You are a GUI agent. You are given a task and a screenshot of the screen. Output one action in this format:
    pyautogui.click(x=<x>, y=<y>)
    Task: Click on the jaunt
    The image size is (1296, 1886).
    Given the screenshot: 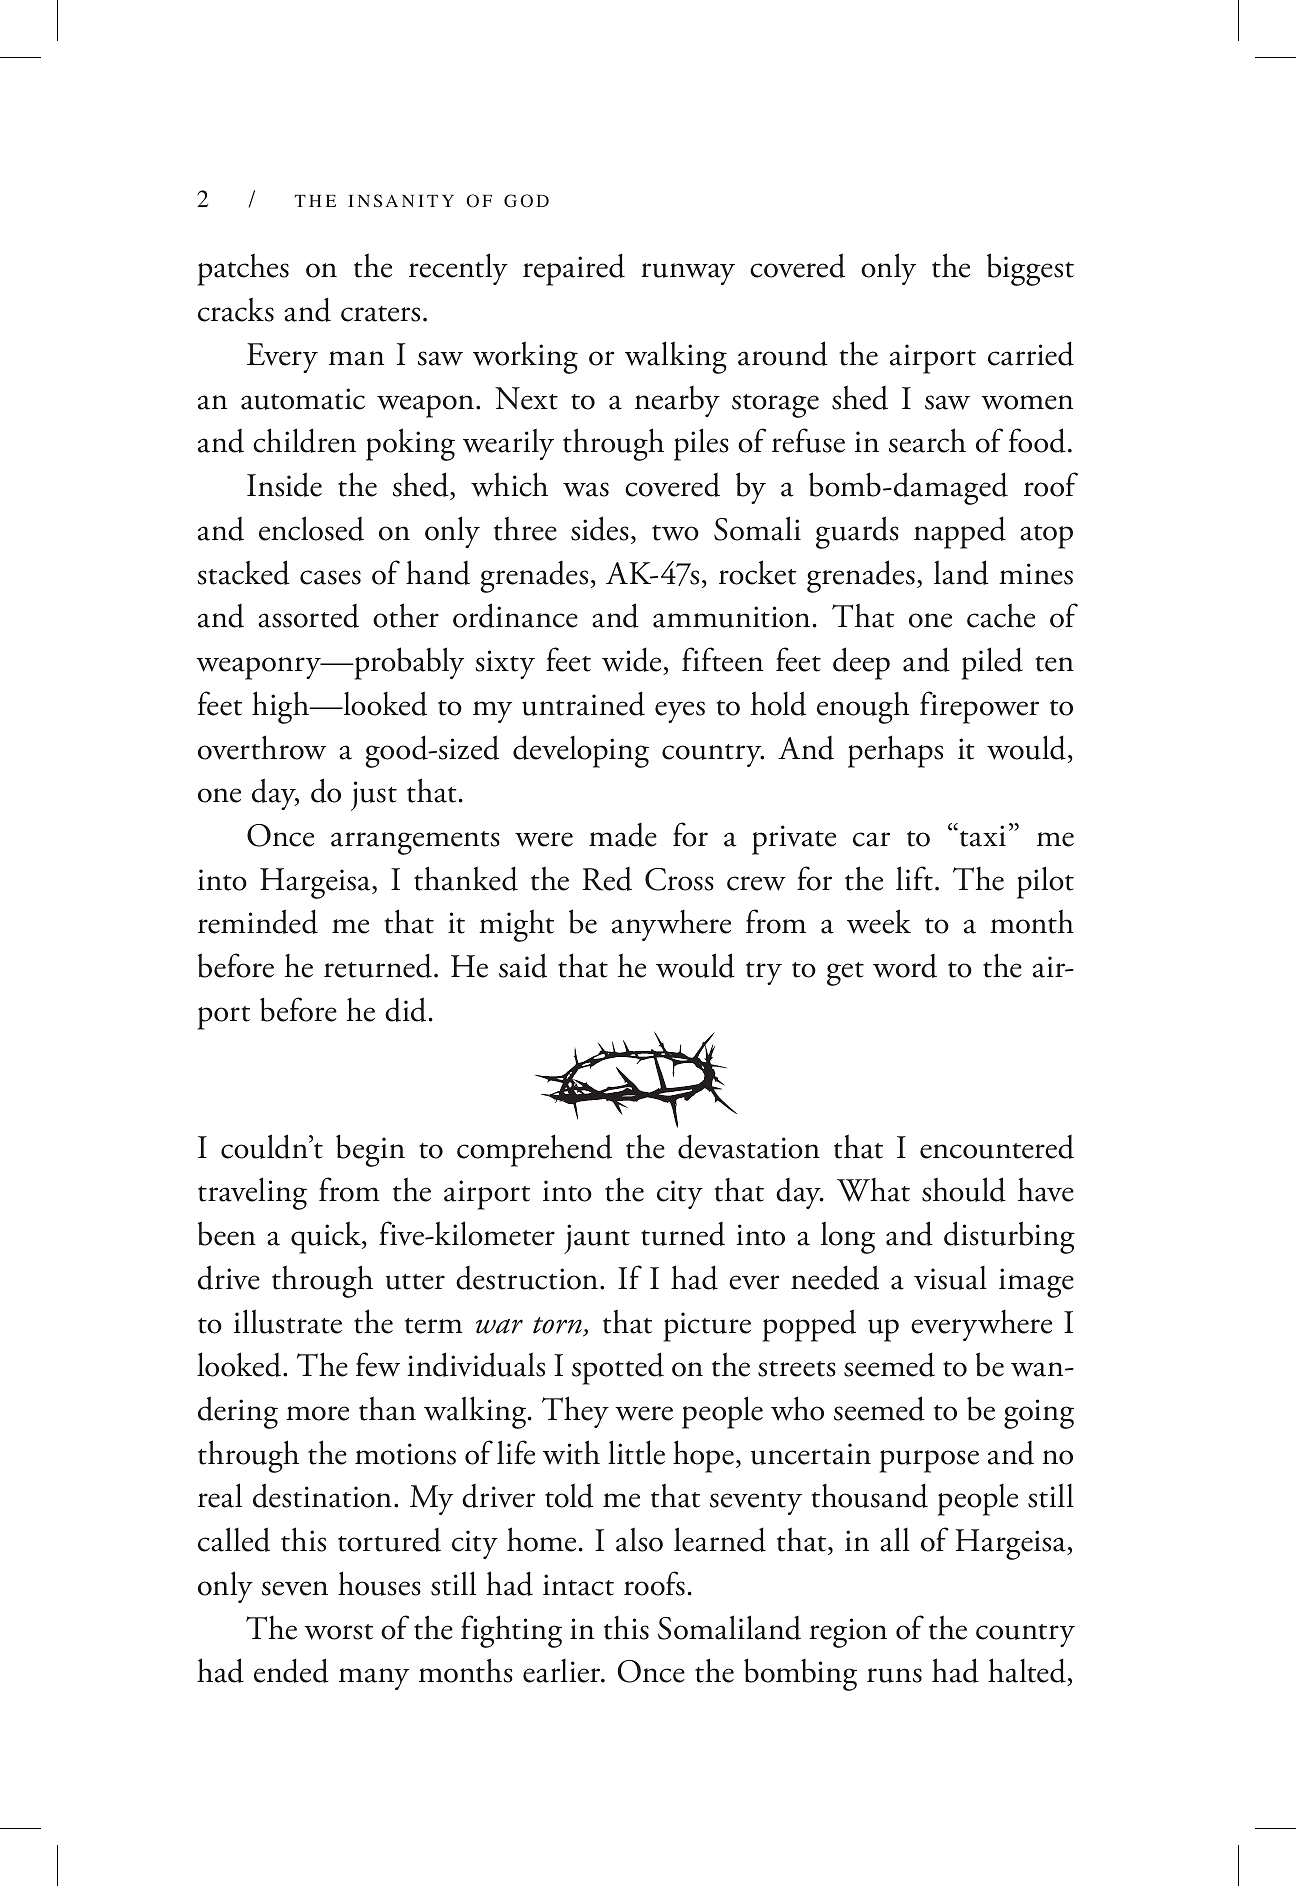 What is the action you would take?
    pyautogui.click(x=597, y=1239)
